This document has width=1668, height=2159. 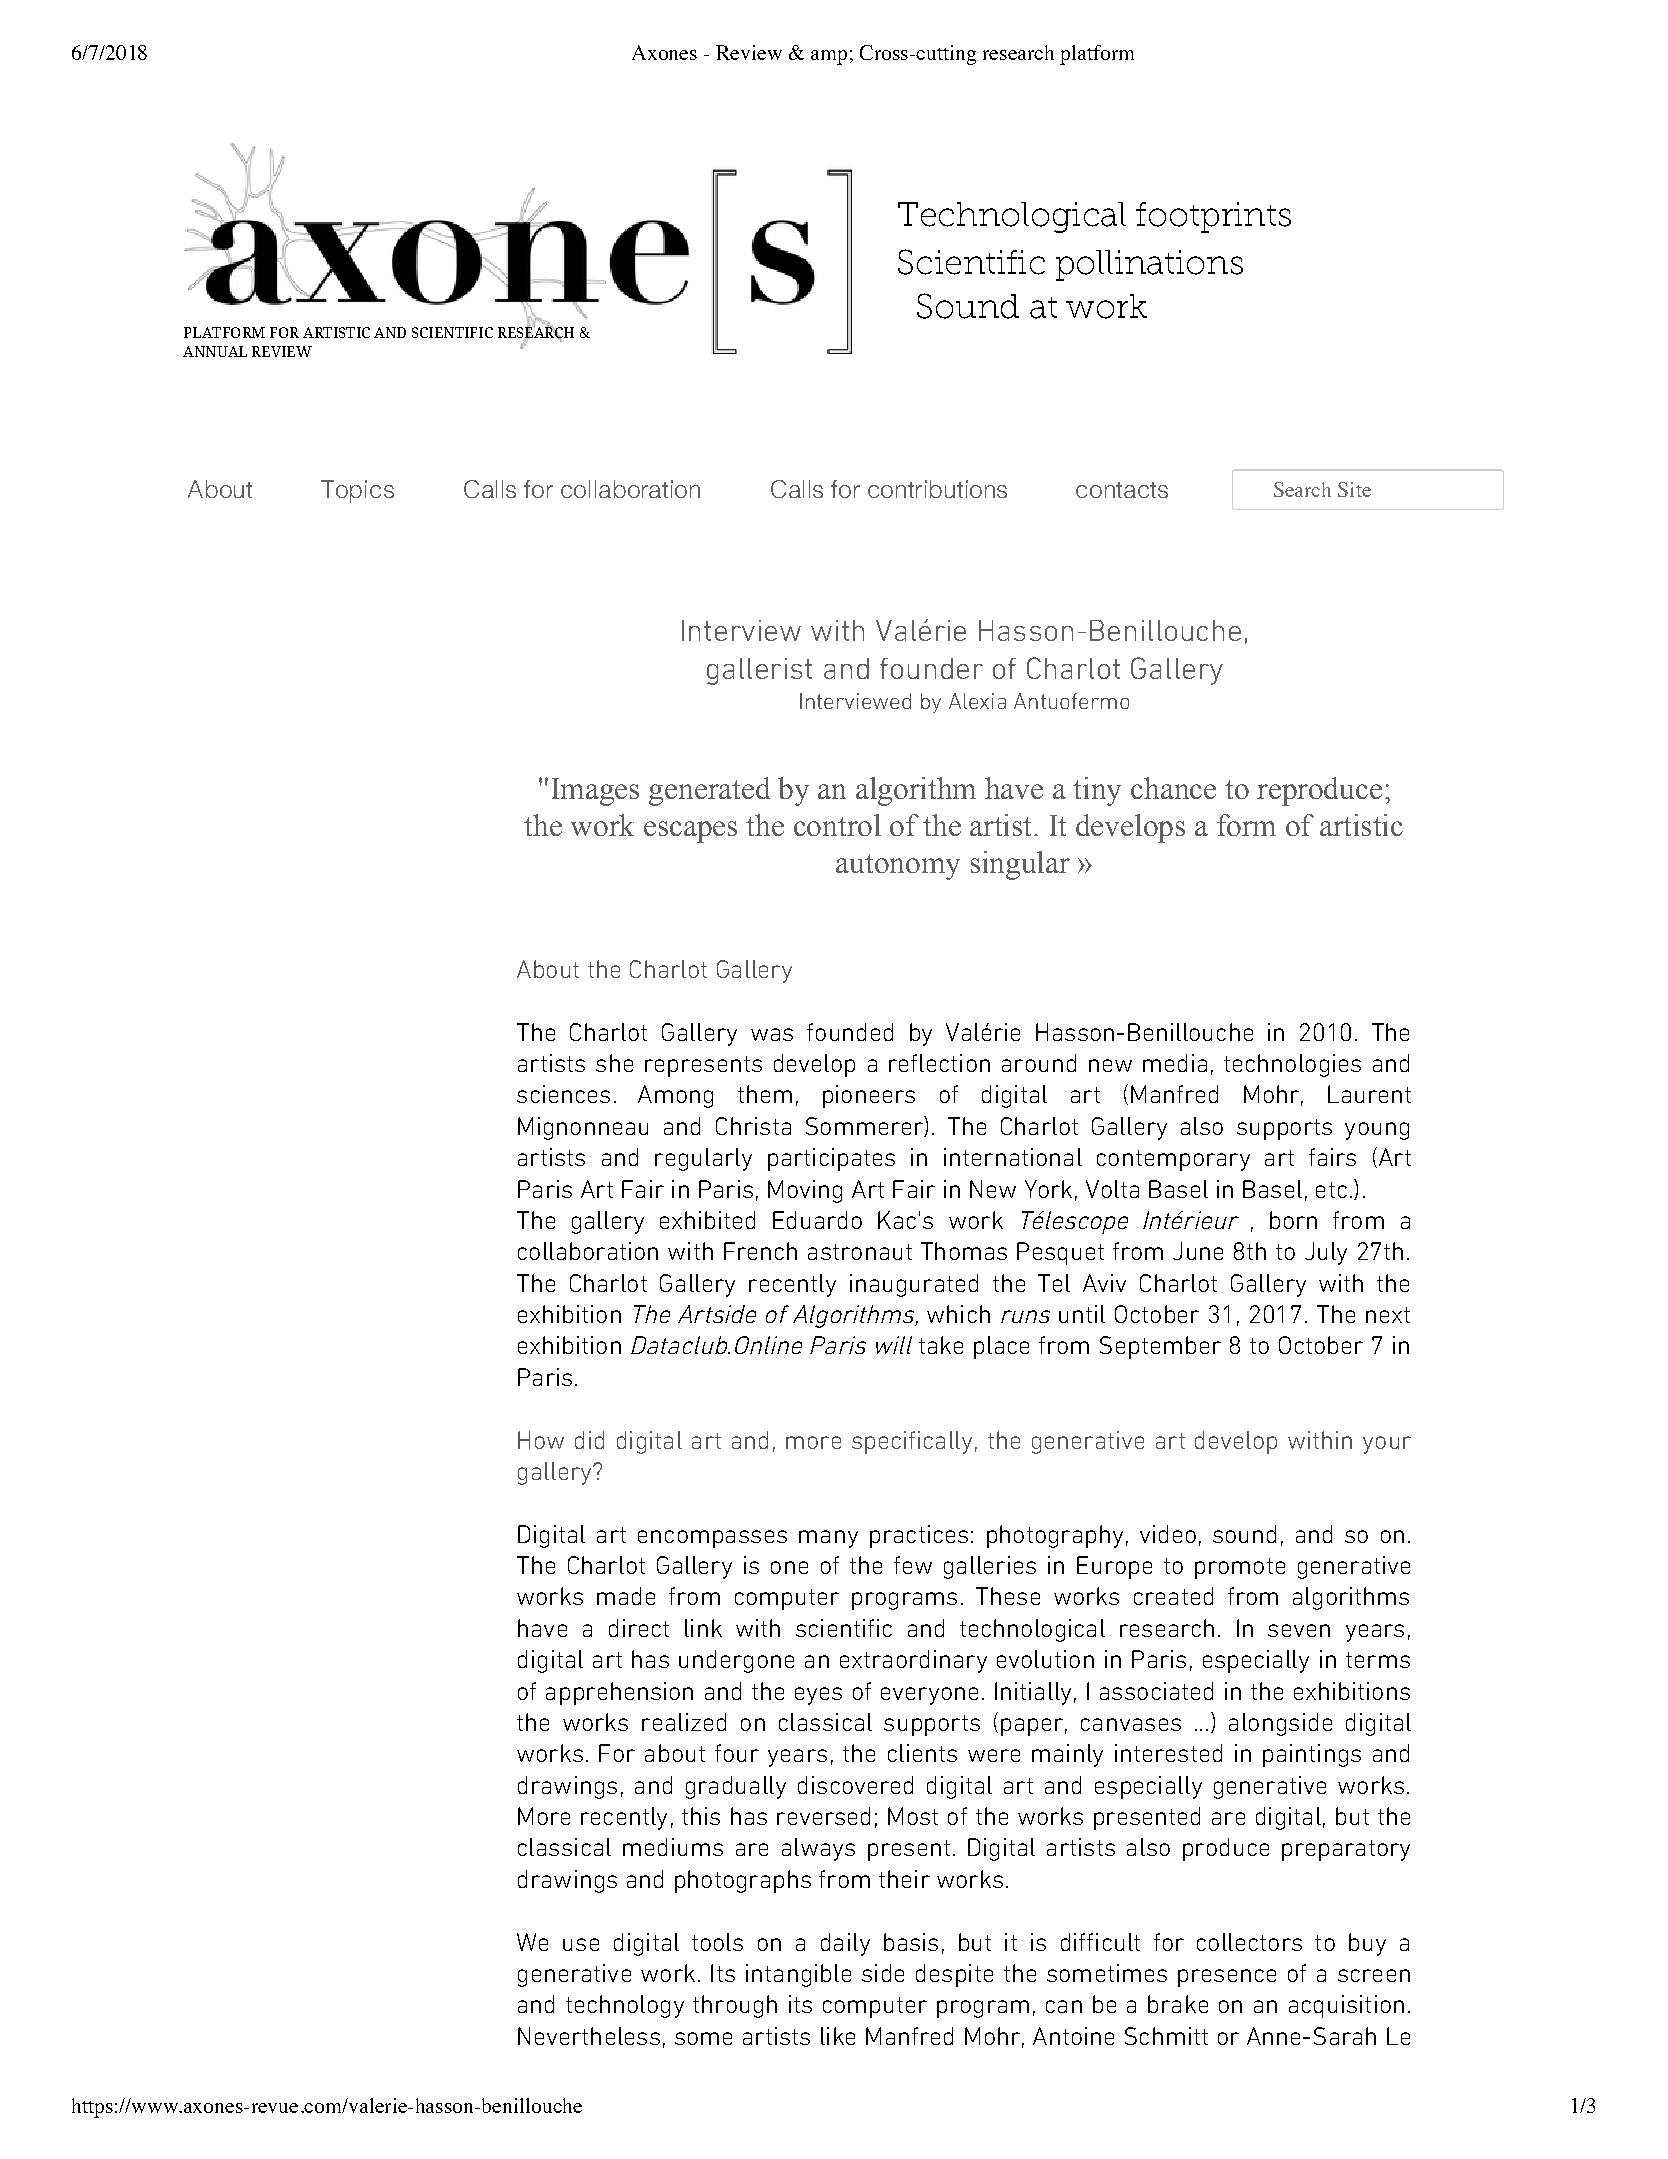 I want to click on many, so click(x=828, y=1539).
